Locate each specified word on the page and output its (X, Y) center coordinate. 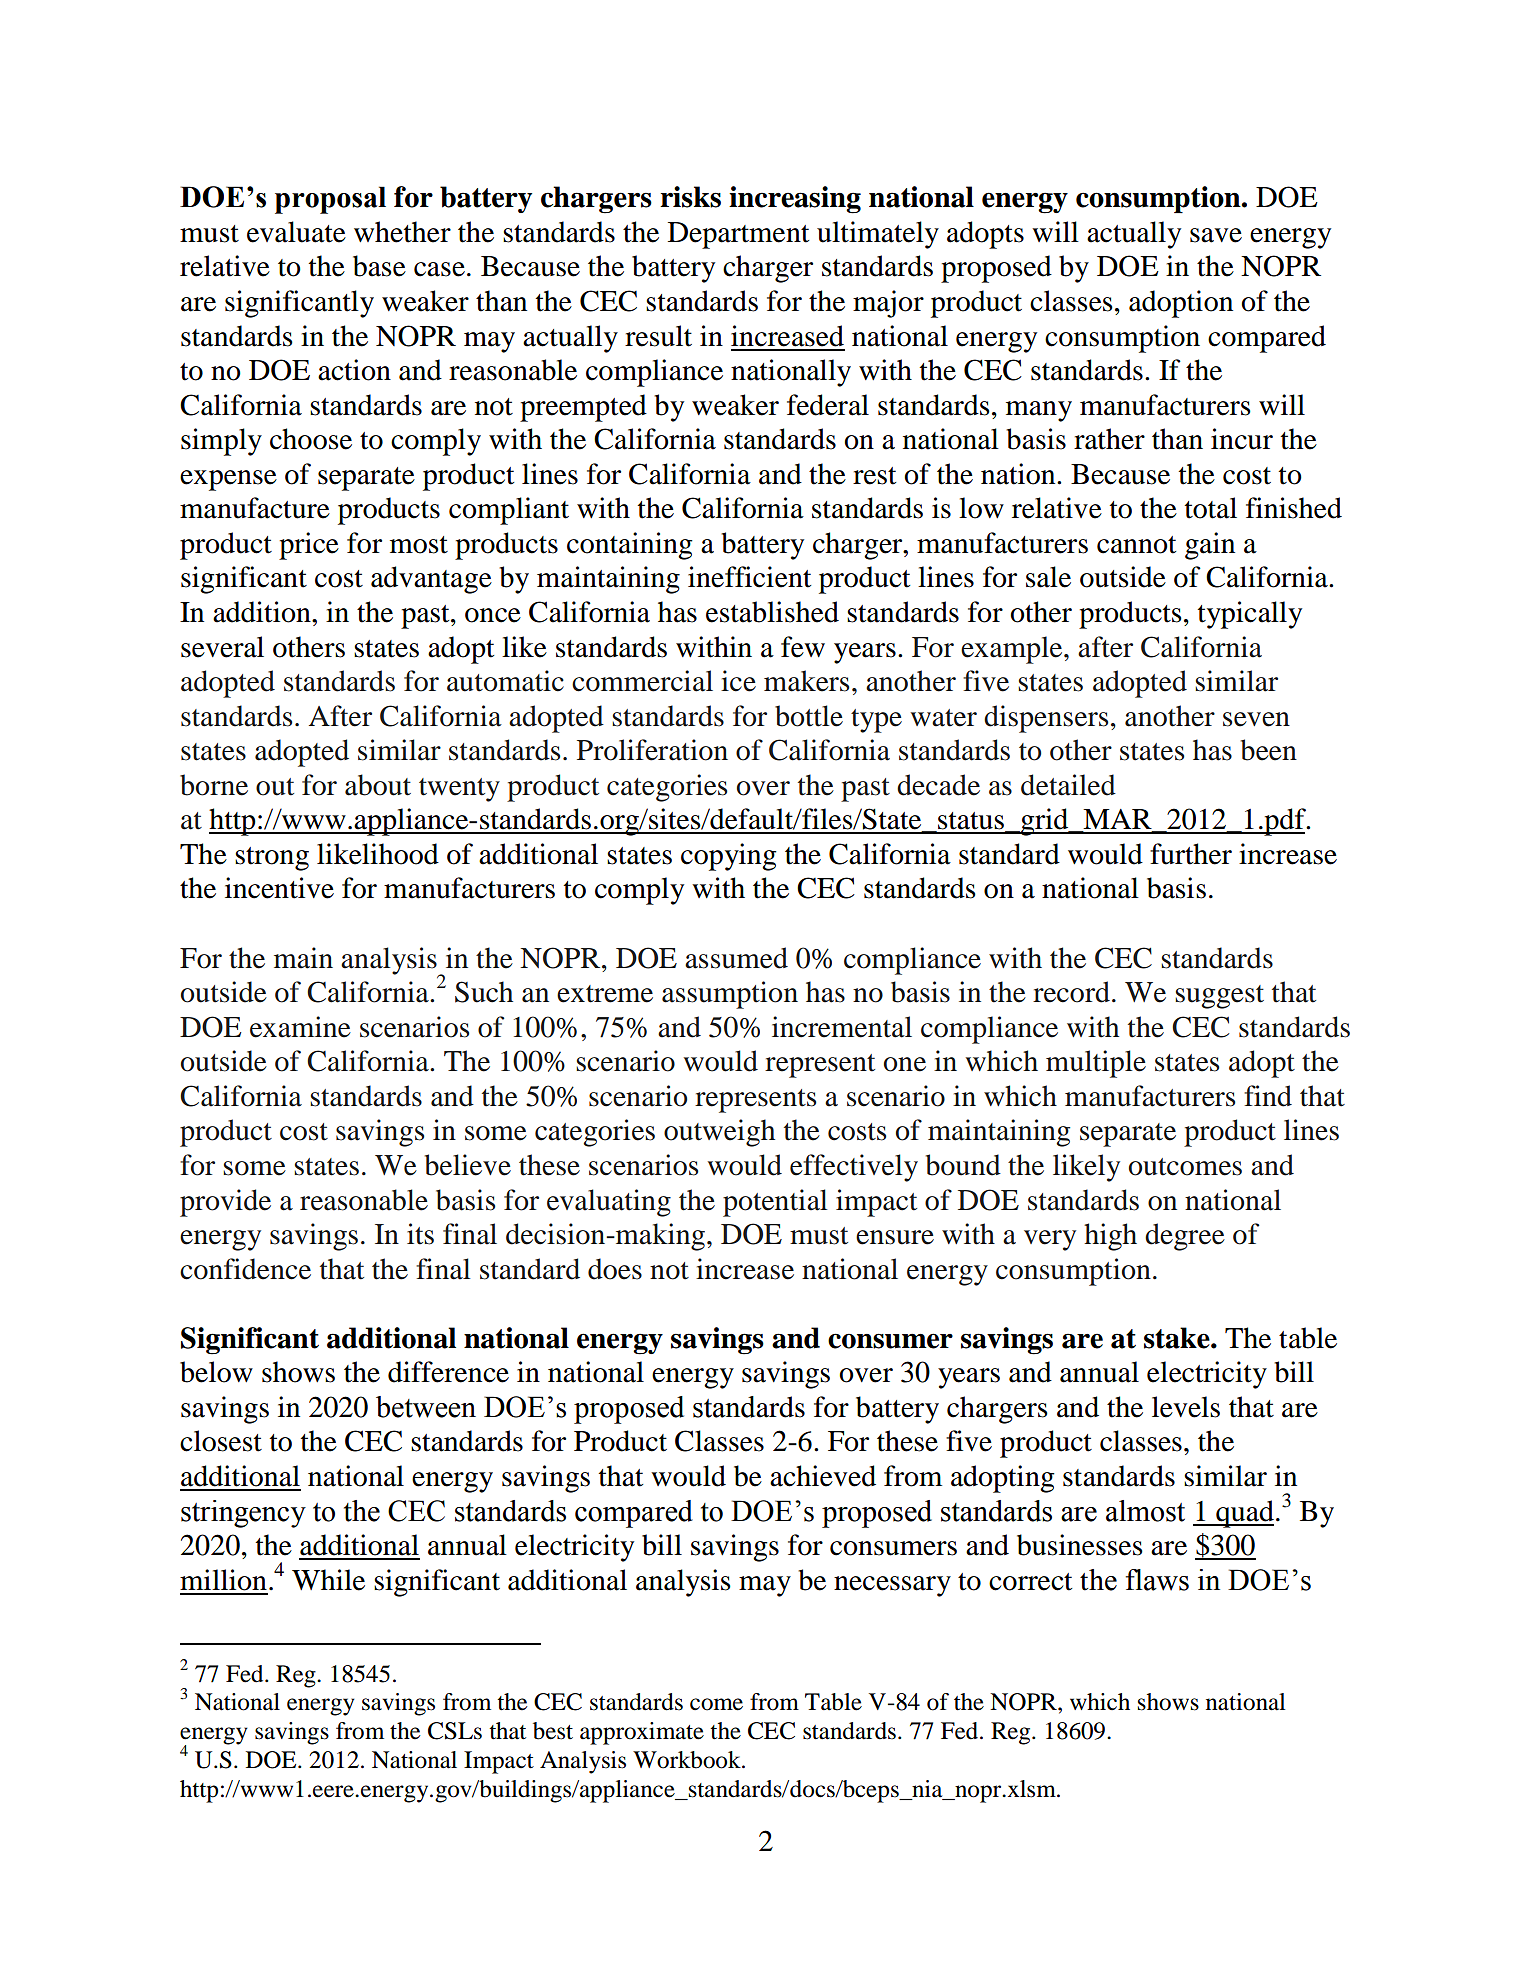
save (1216, 235)
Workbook (688, 1760)
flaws (1157, 1580)
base (379, 266)
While (328, 1580)
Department (738, 235)
